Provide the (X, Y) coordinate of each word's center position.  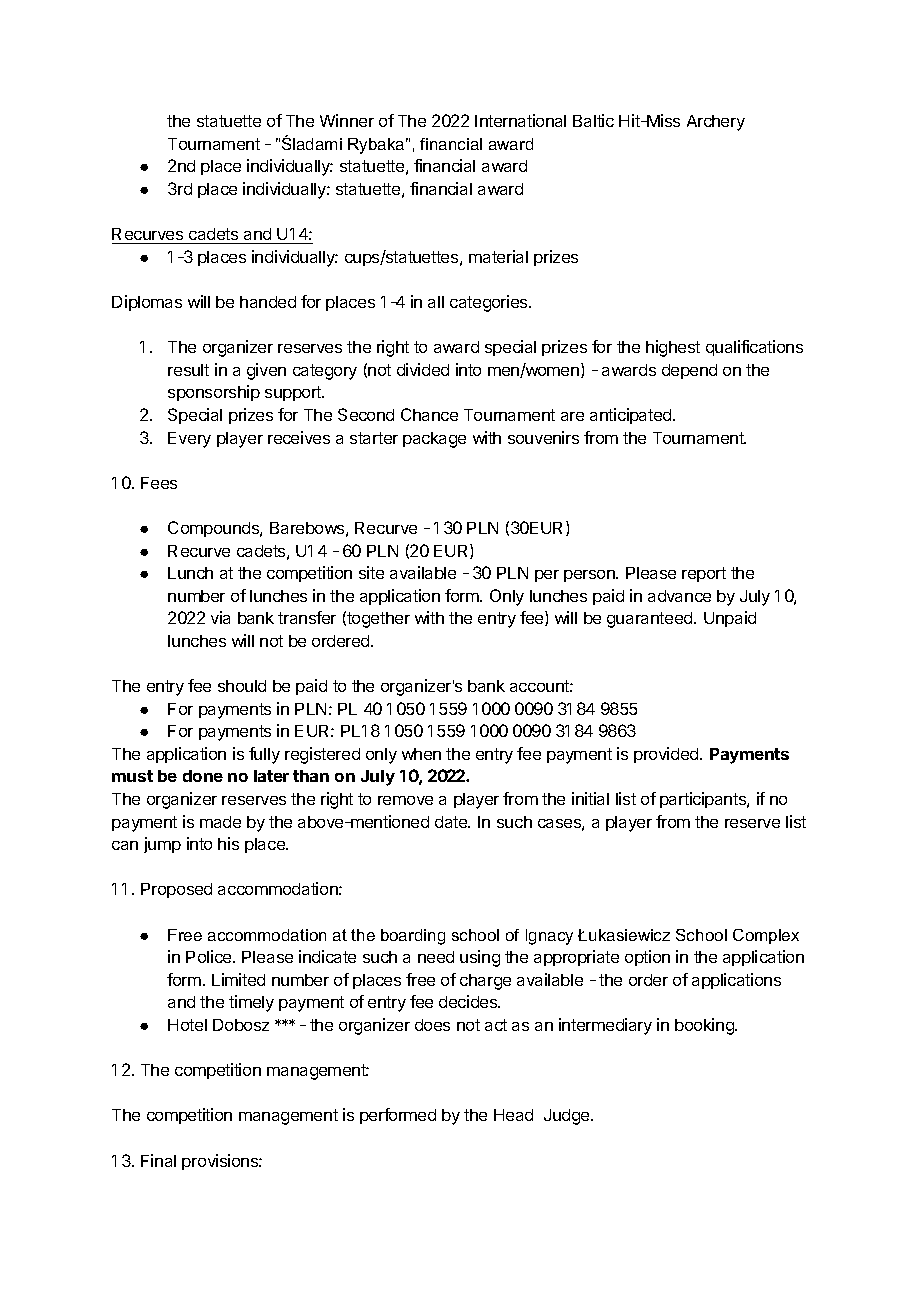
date (452, 822)
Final (158, 1160)
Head (513, 1115)
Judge (568, 1117)
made (220, 822)
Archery (716, 123)
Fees (159, 483)
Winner (347, 120)
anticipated (632, 416)
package (434, 440)
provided (666, 755)
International (520, 120)
